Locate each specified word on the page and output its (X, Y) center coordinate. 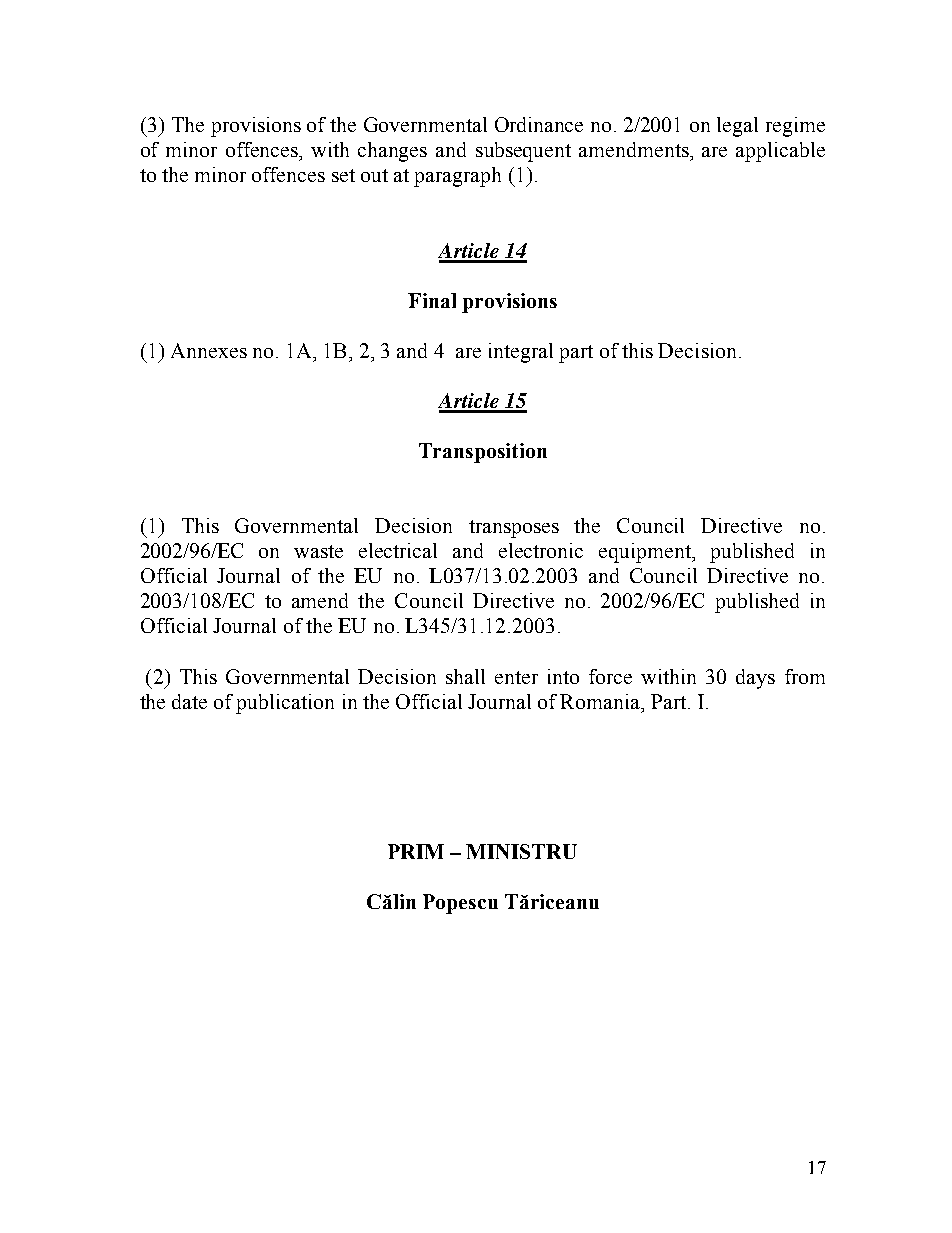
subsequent (523, 152)
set (343, 175)
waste (318, 551)
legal (737, 127)
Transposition (483, 453)
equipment (646, 553)
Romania (601, 701)
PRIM (416, 851)
